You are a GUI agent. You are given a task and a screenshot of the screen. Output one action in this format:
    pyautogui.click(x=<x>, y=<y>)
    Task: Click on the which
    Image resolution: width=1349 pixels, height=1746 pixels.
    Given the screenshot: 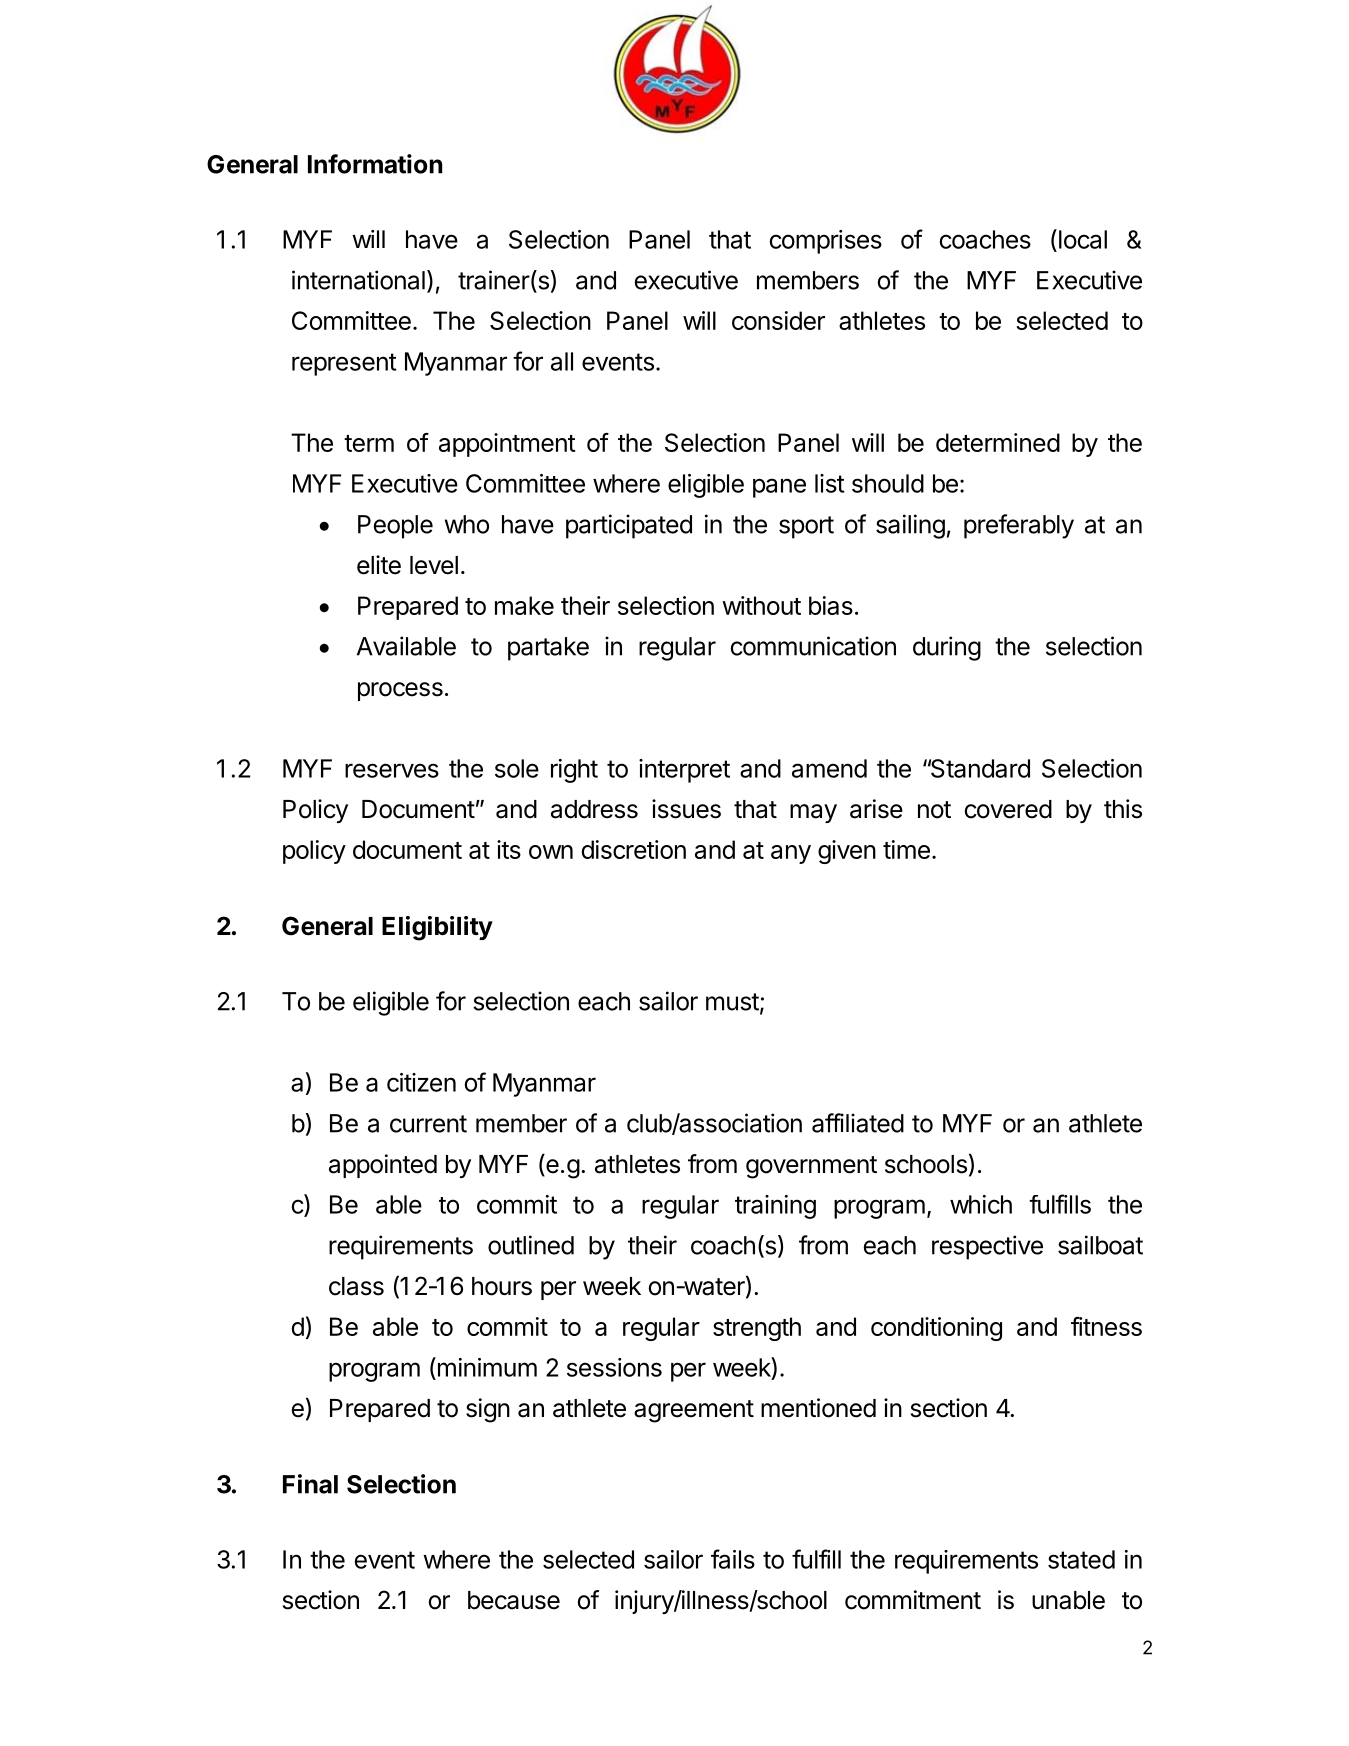 What is the action you would take?
    pyautogui.click(x=981, y=1204)
